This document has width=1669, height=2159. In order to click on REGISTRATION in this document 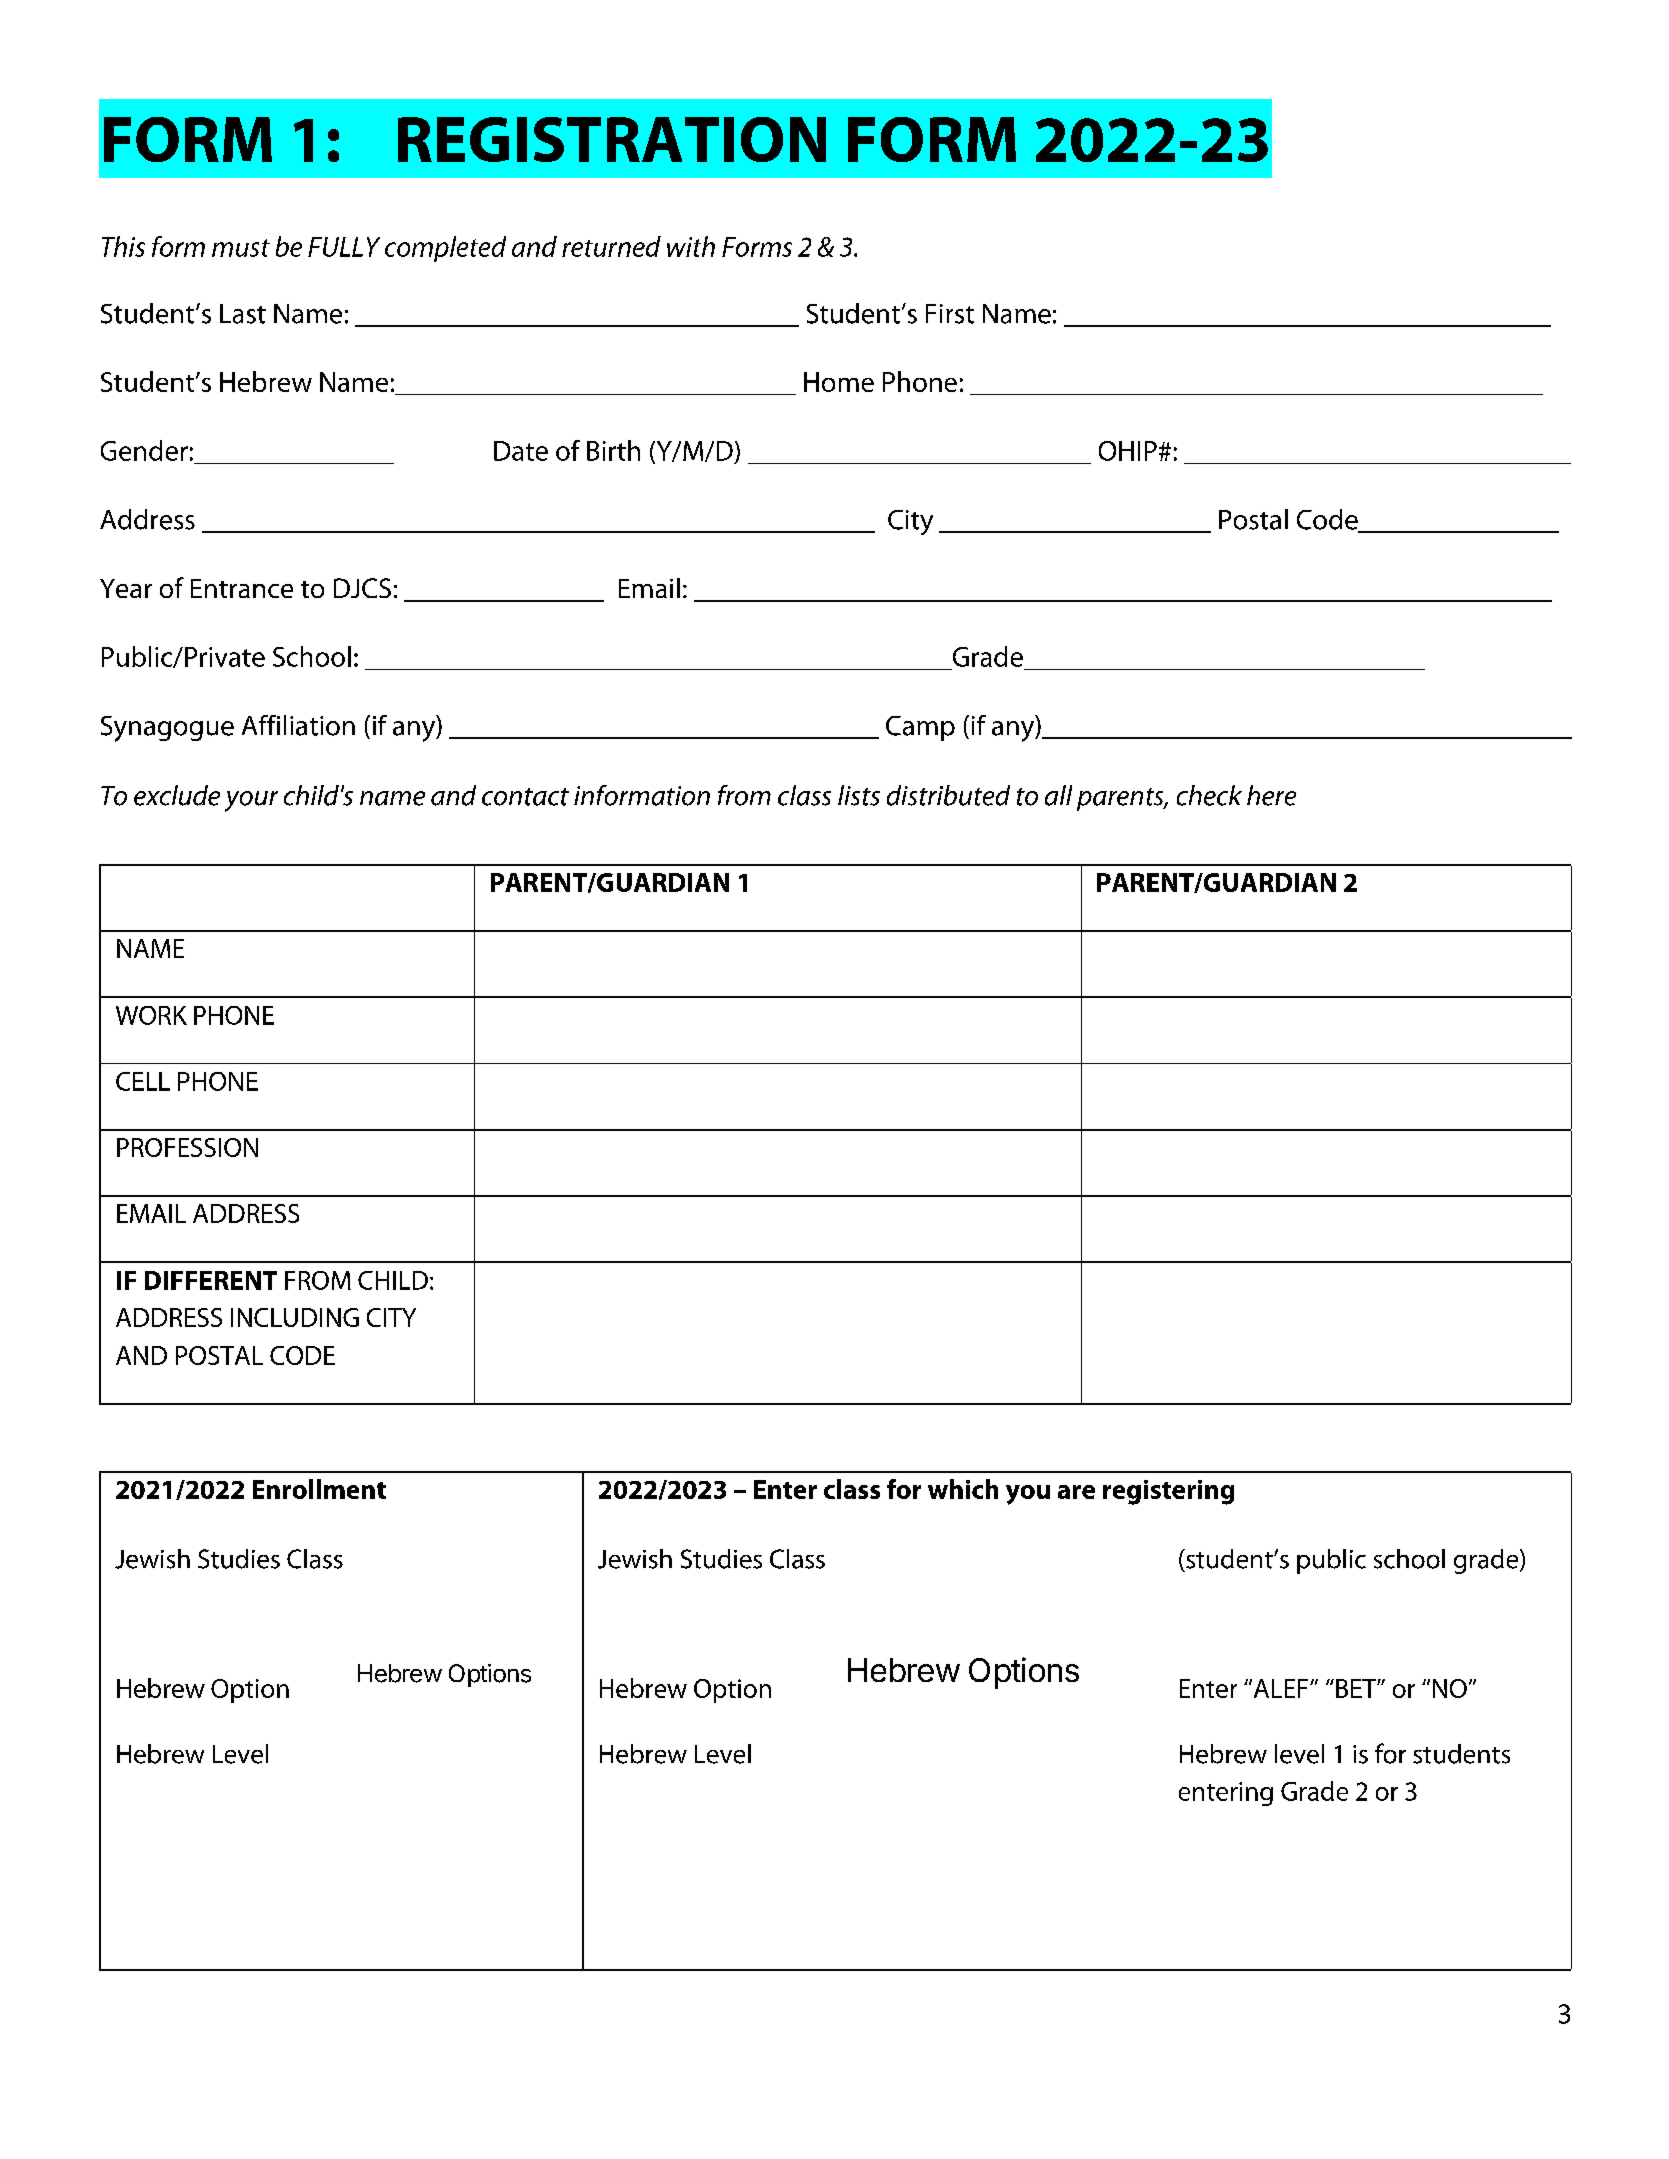, I will do `click(612, 139)`.
